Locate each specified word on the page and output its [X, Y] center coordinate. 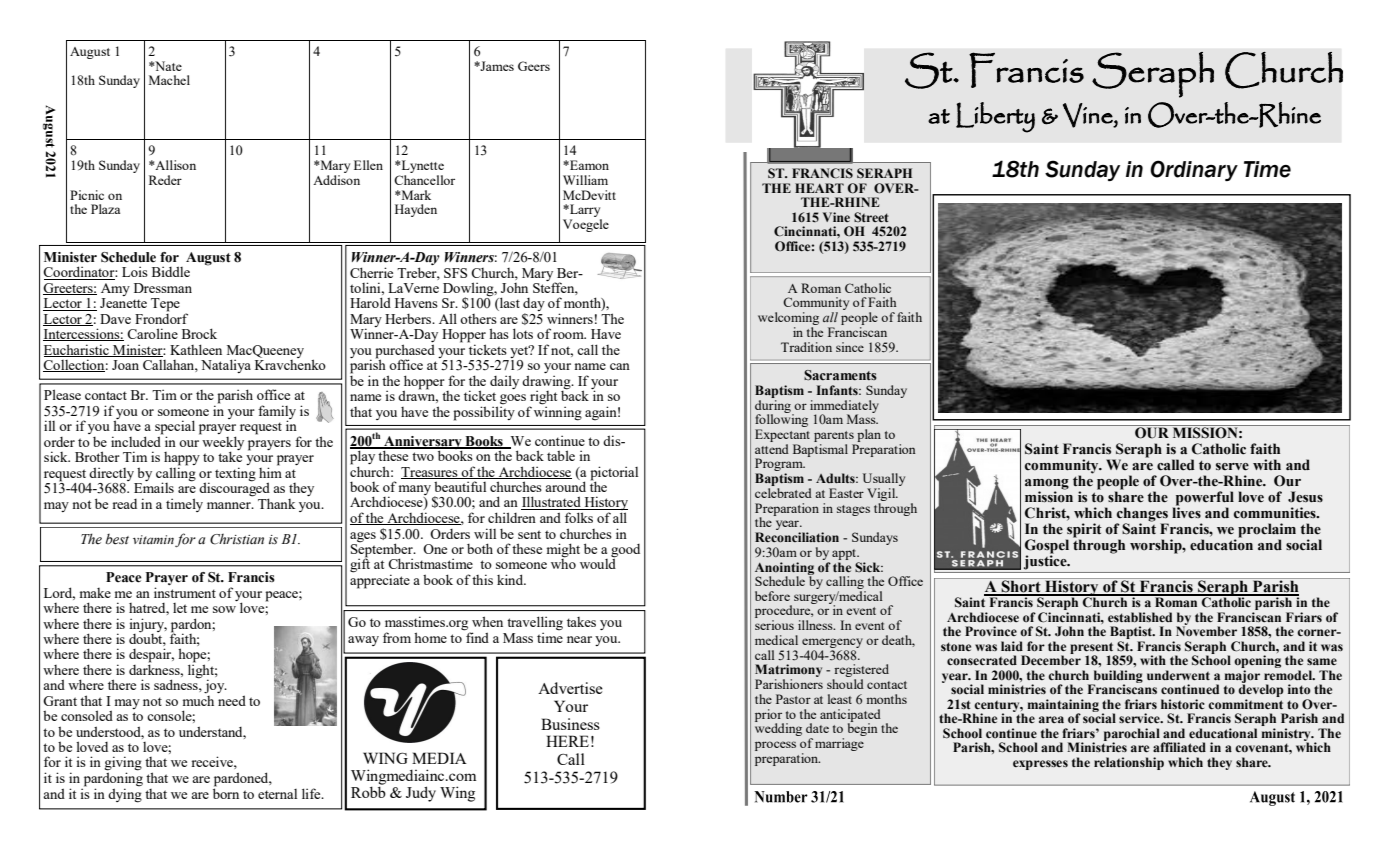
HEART [819, 188]
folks [579, 517]
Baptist [1132, 634]
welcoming [788, 318]
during [774, 406]
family [277, 413]
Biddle [171, 271]
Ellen [368, 165]
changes [1142, 515]
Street [871, 217]
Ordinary [1194, 170]
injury [148, 625]
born [226, 792]
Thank [276, 503]
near [579, 639]
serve [1232, 467]
